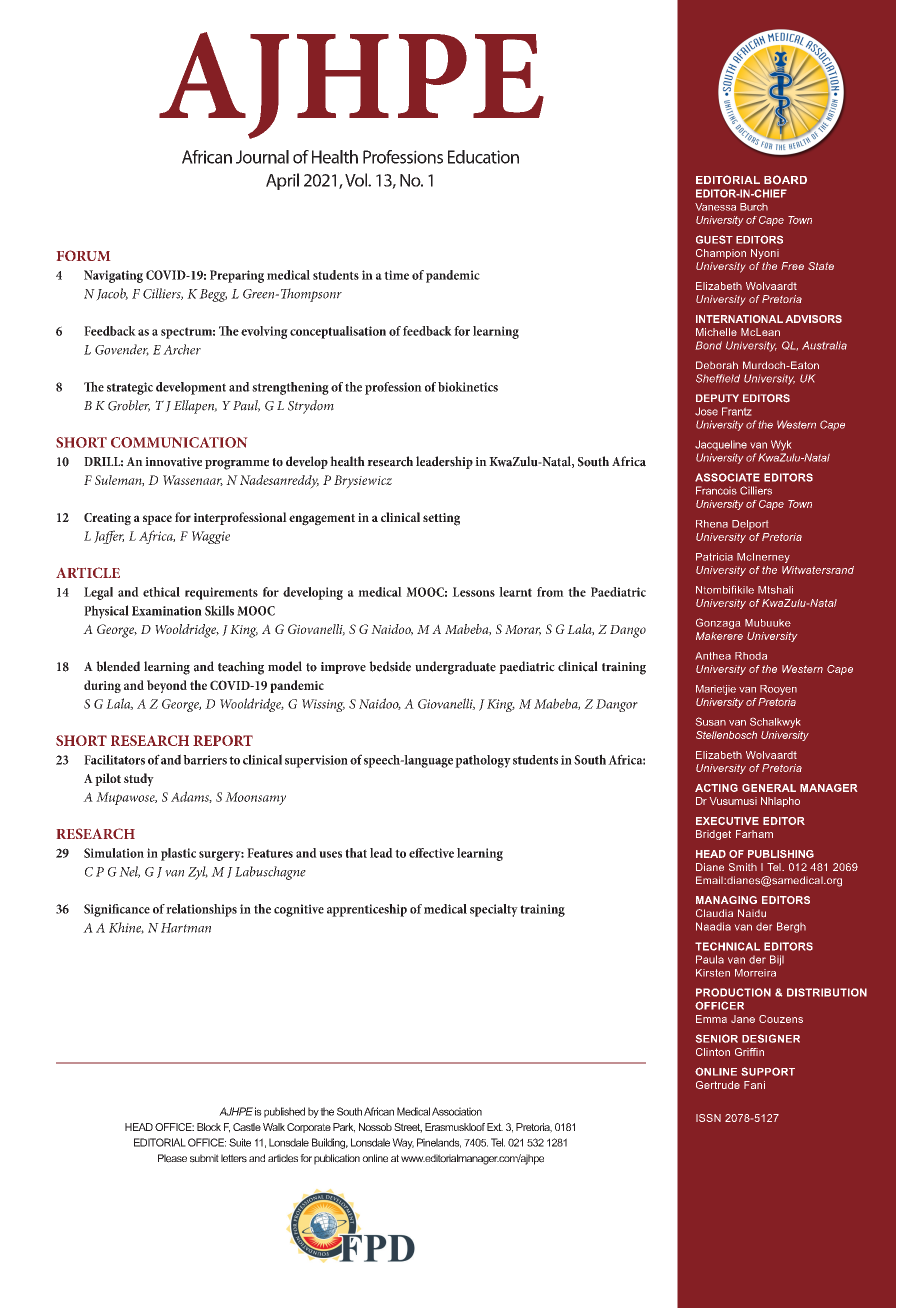  What do you see at coordinates (726, 900) in the document?
I see `MANAGING` at bounding box center [726, 900].
